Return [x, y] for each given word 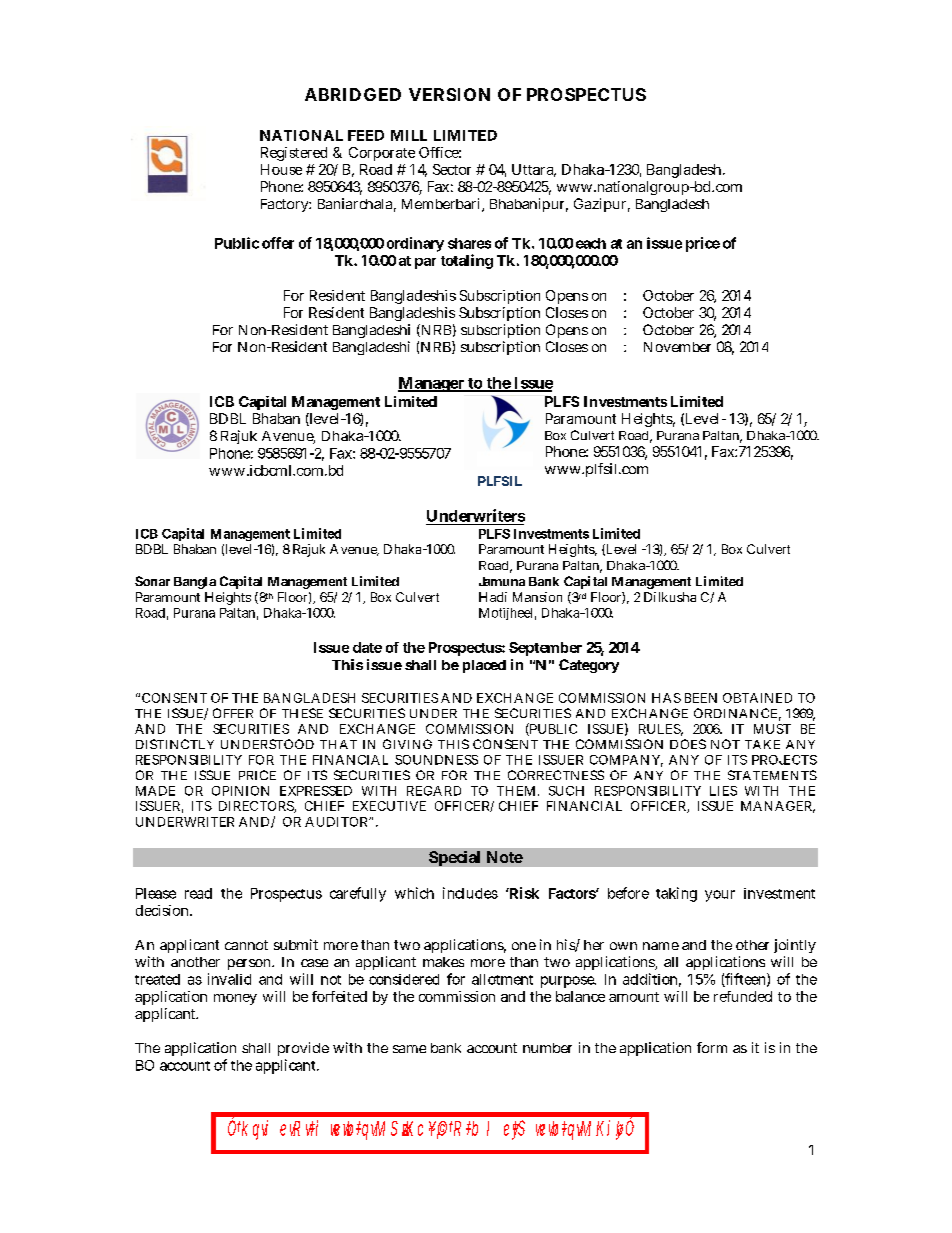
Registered [294, 154]
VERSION [449, 94]
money [235, 999]
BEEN [701, 698]
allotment [502, 979]
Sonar [152, 581]
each [591, 243]
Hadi [493, 597]
